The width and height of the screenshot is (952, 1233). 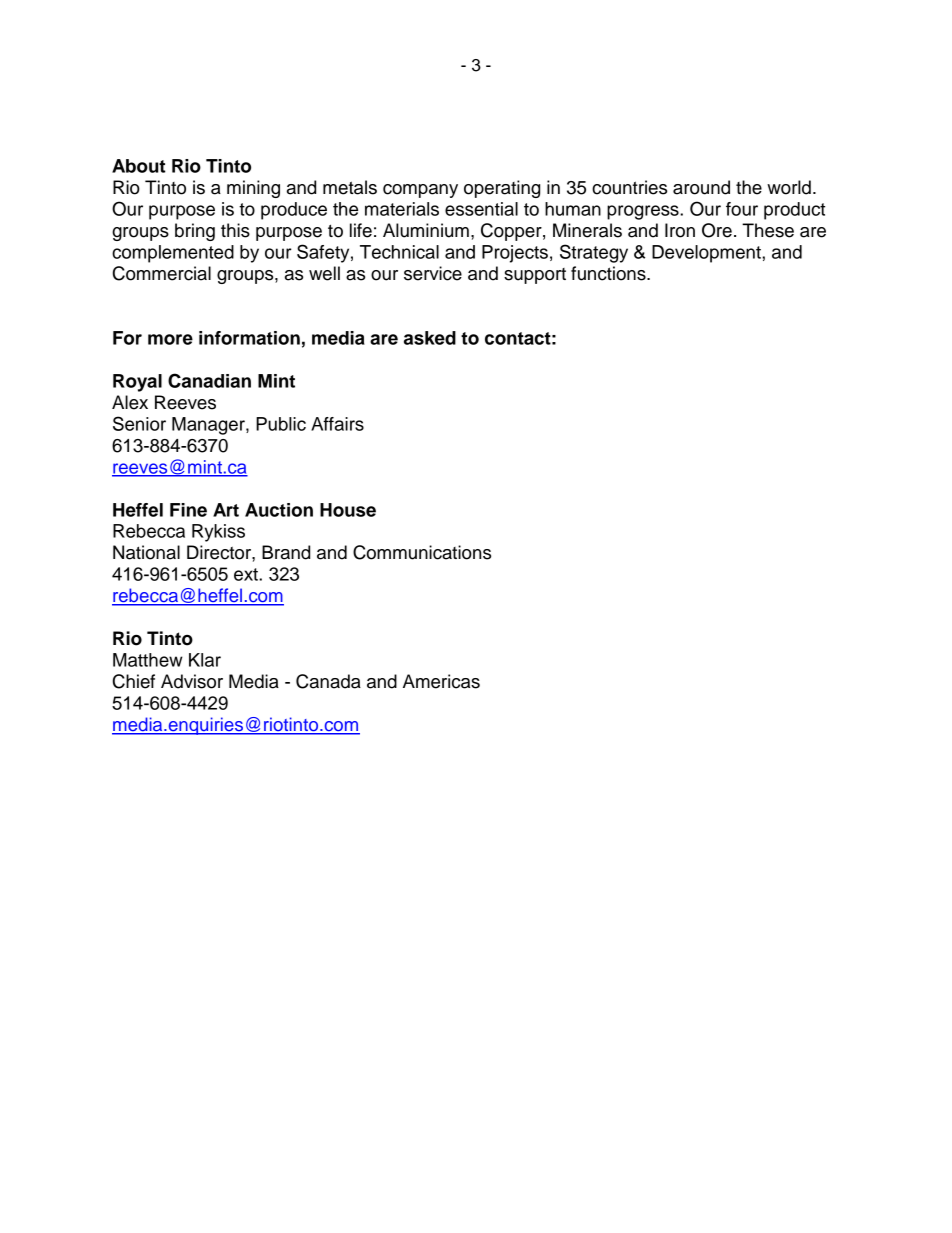 What do you see at coordinates (139, 423) in the screenshot?
I see `Senior` at bounding box center [139, 423].
